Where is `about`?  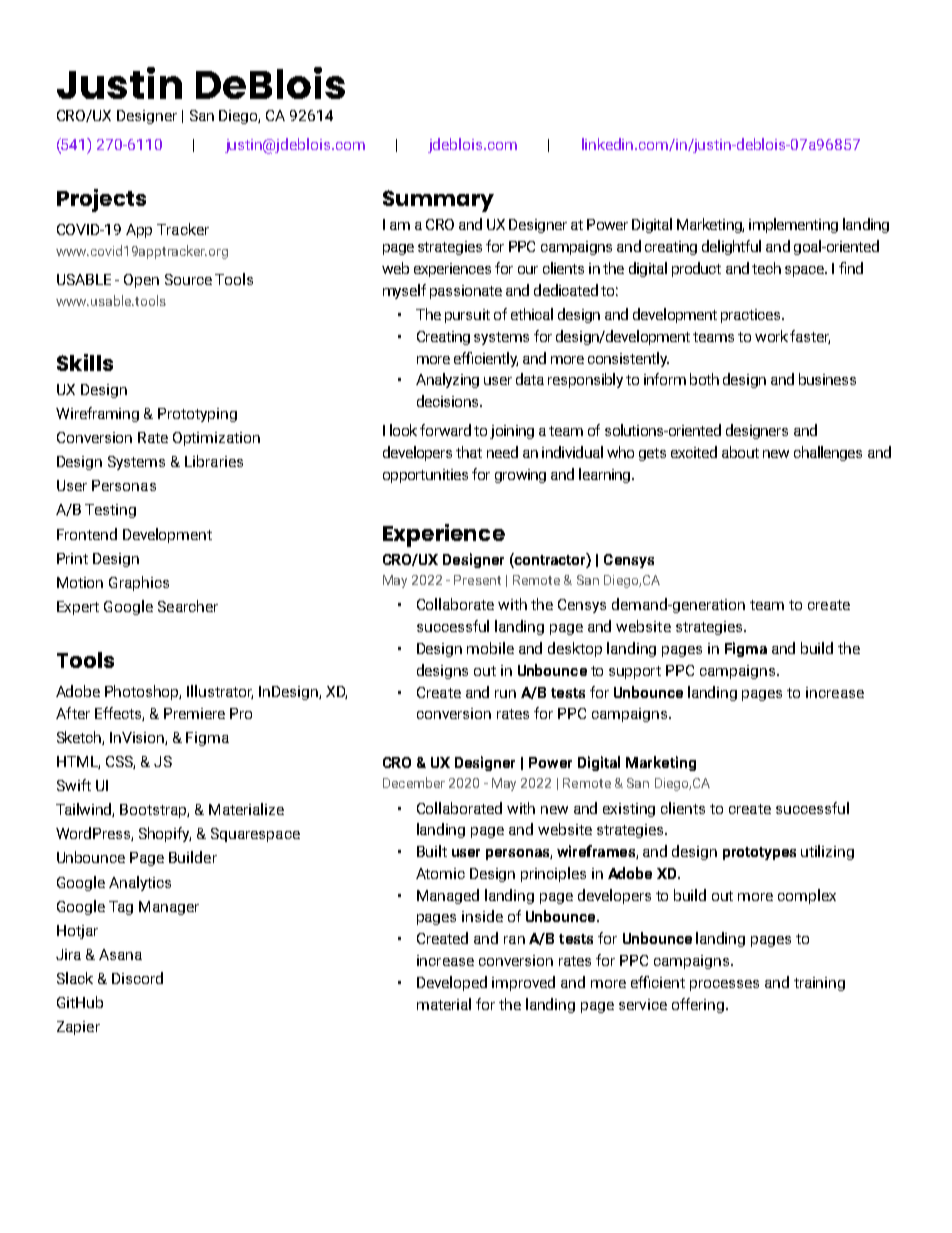
about is located at coordinates (740, 452).
